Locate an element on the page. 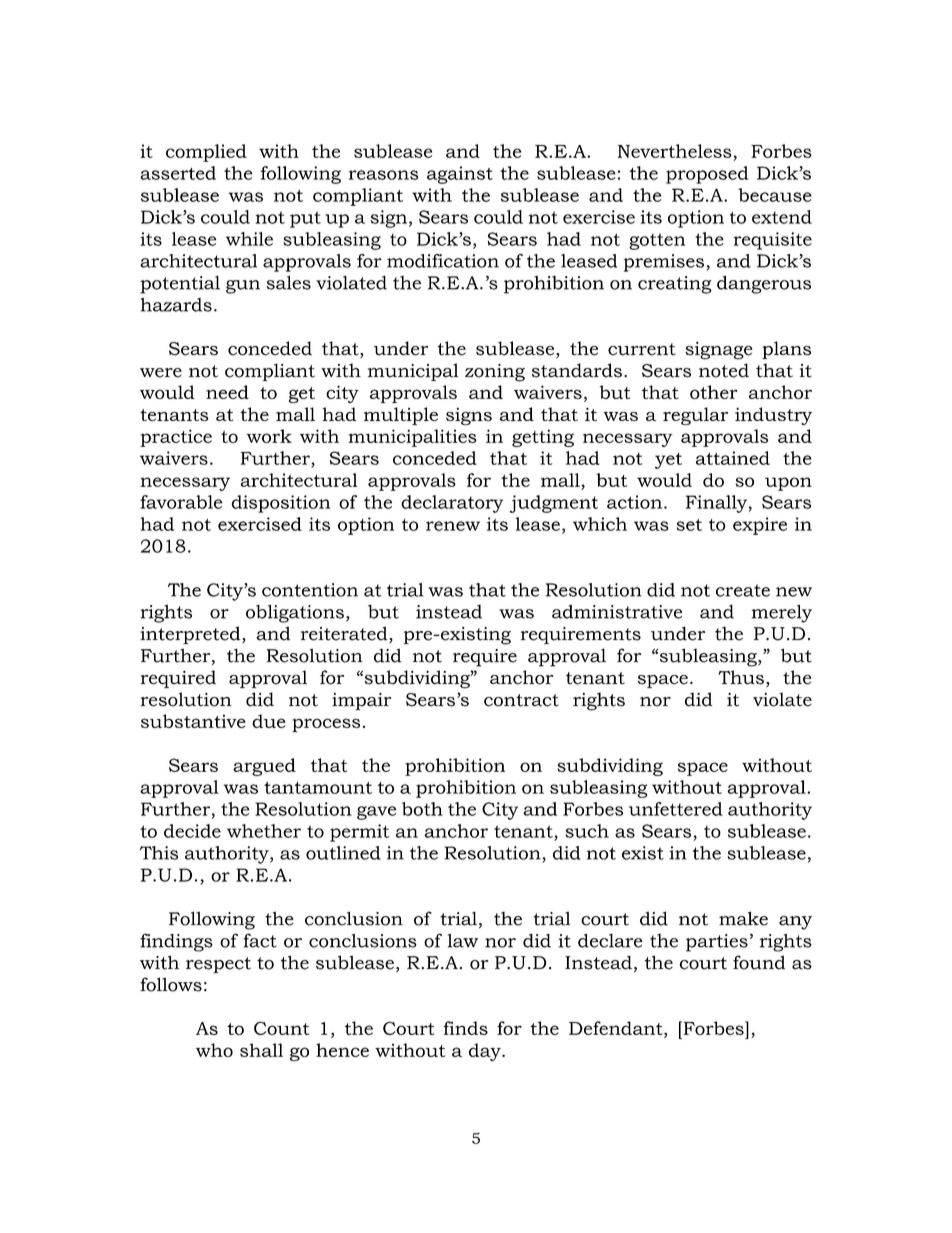 This document has width=952, height=1233. create is located at coordinates (743, 590).
